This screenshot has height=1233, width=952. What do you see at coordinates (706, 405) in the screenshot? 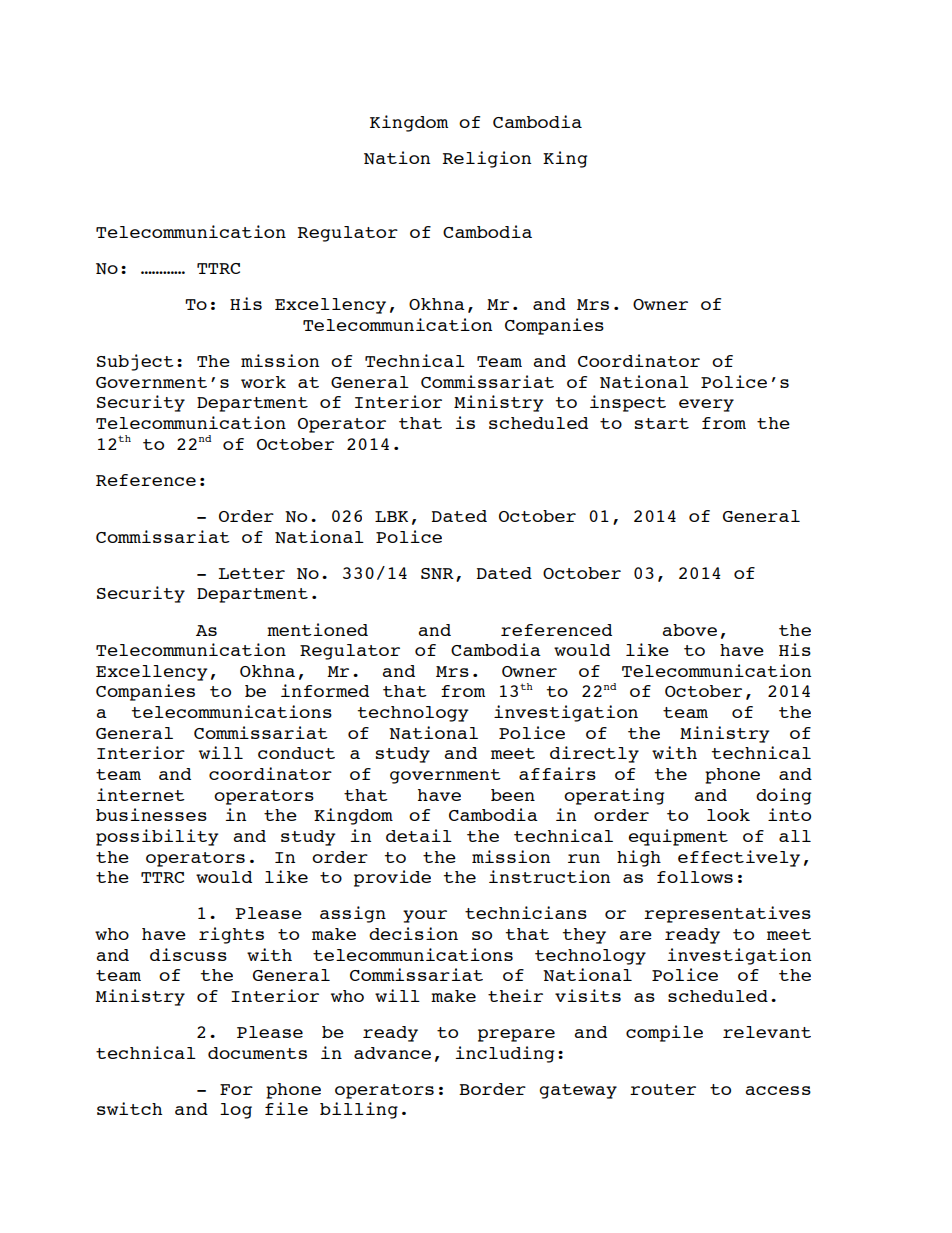
I see `every` at bounding box center [706, 405].
